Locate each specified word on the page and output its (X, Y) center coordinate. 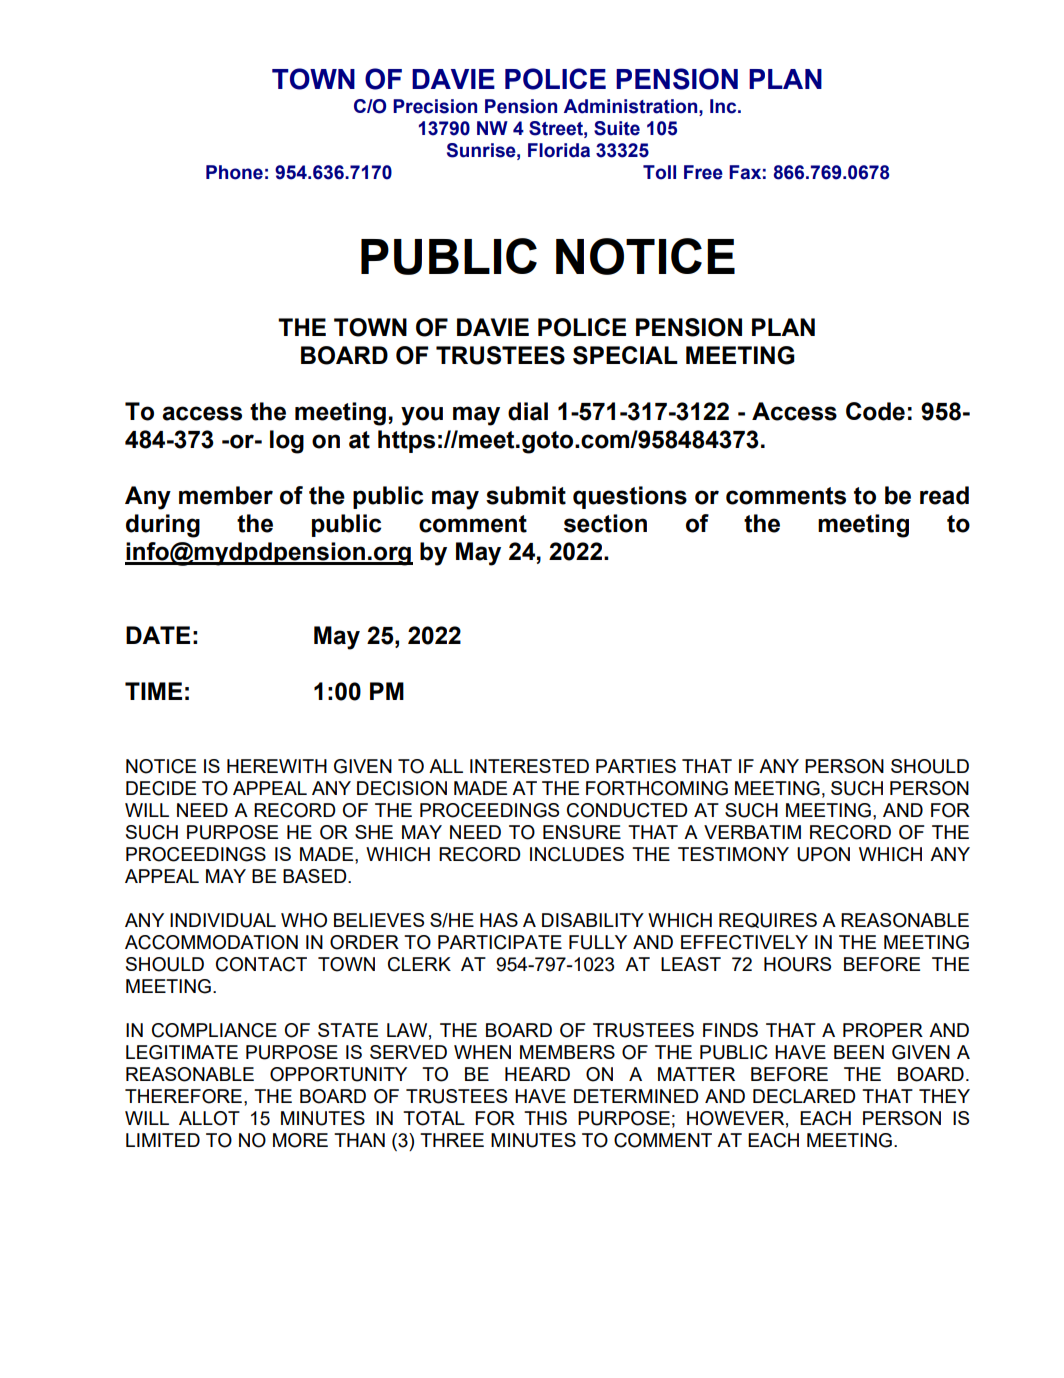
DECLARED (804, 1096)
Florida (559, 150)
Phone (234, 172)
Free (703, 172)
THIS (545, 1118)
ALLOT (209, 1118)
